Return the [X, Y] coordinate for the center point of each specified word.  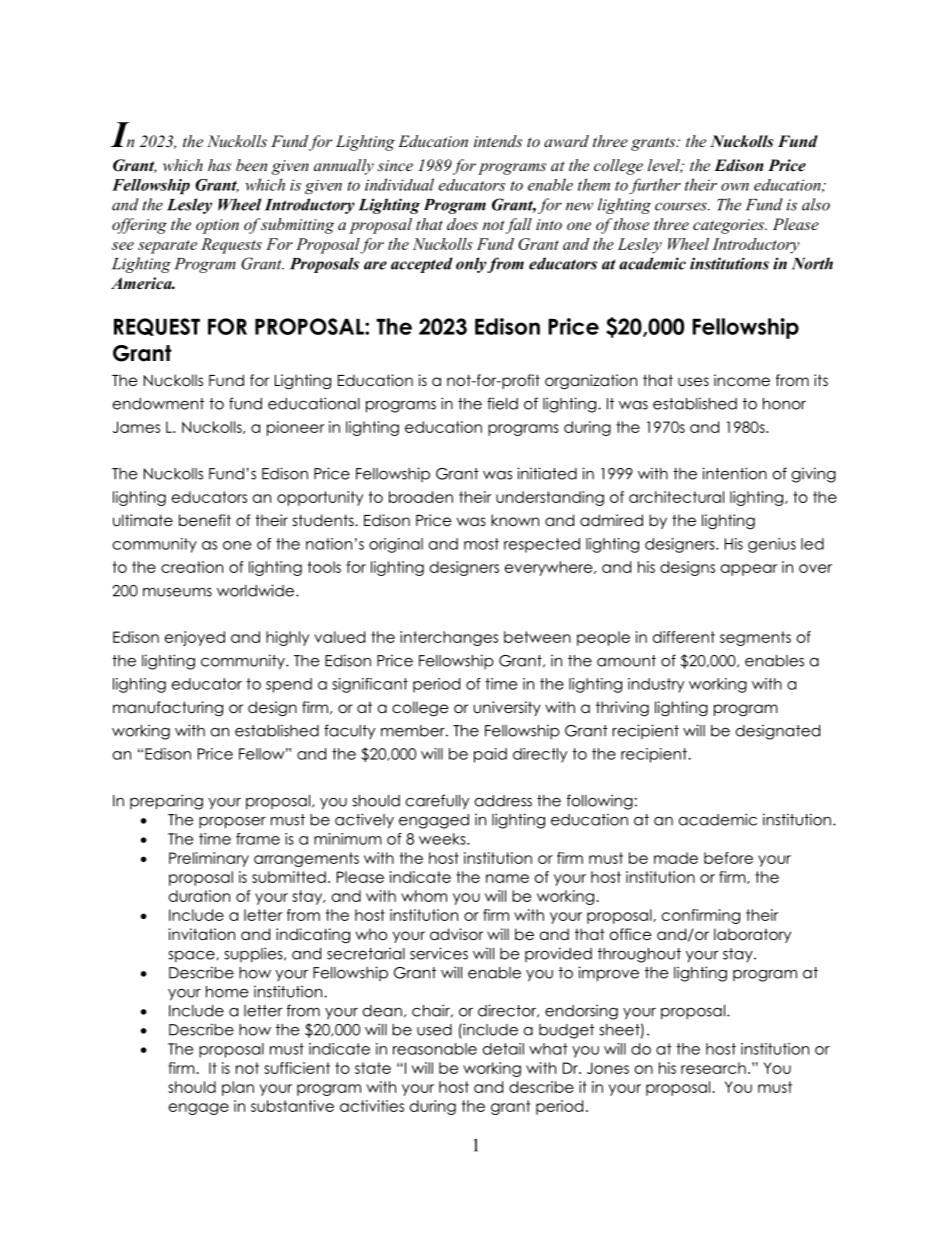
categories [729, 226]
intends [498, 141]
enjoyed [195, 638]
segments [755, 638]
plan [238, 1088]
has [219, 165]
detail [503, 1049]
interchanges [449, 638]
